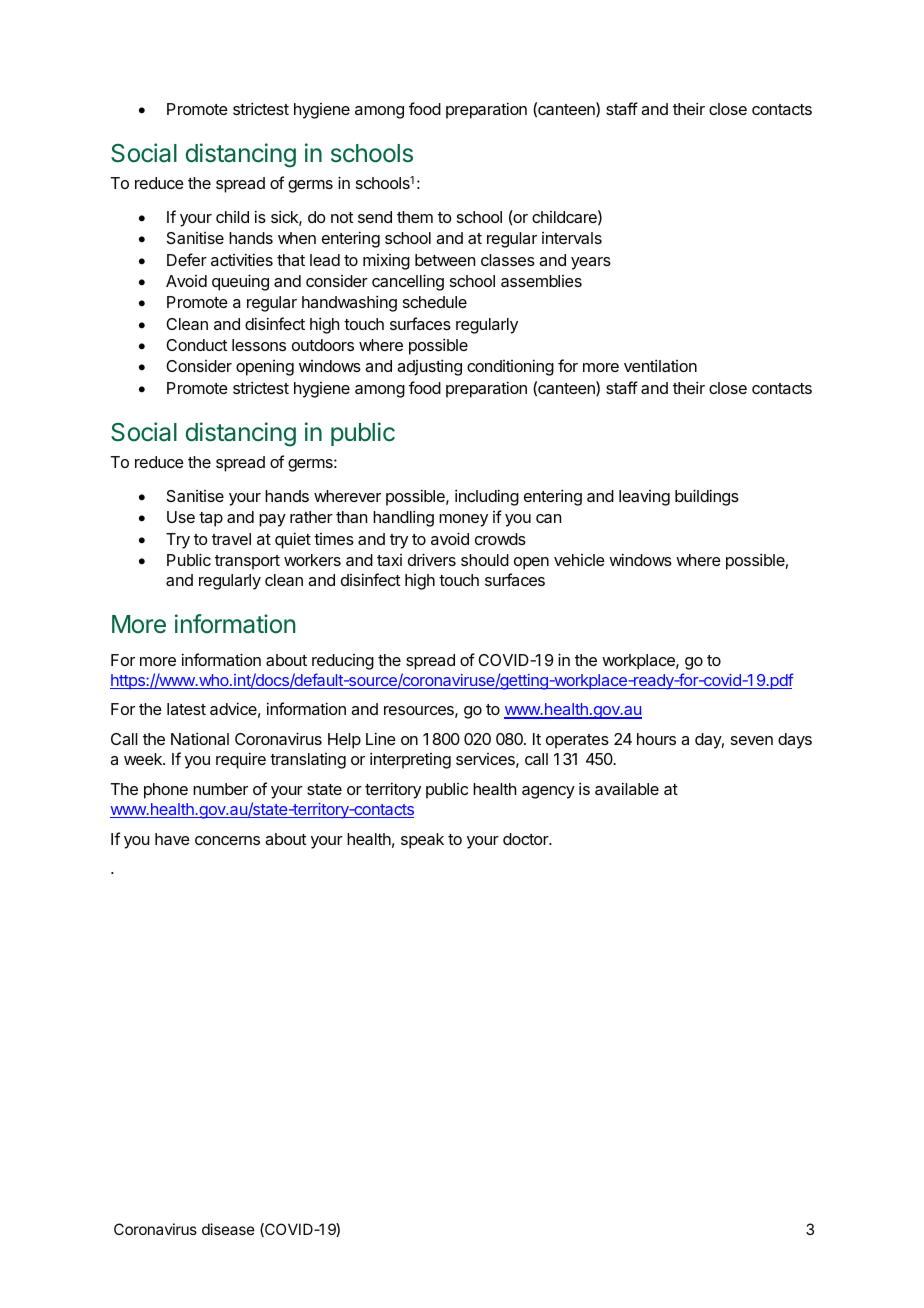 Image resolution: width=924 pixels, height=1308 pixels. I want to click on agency, so click(548, 792).
